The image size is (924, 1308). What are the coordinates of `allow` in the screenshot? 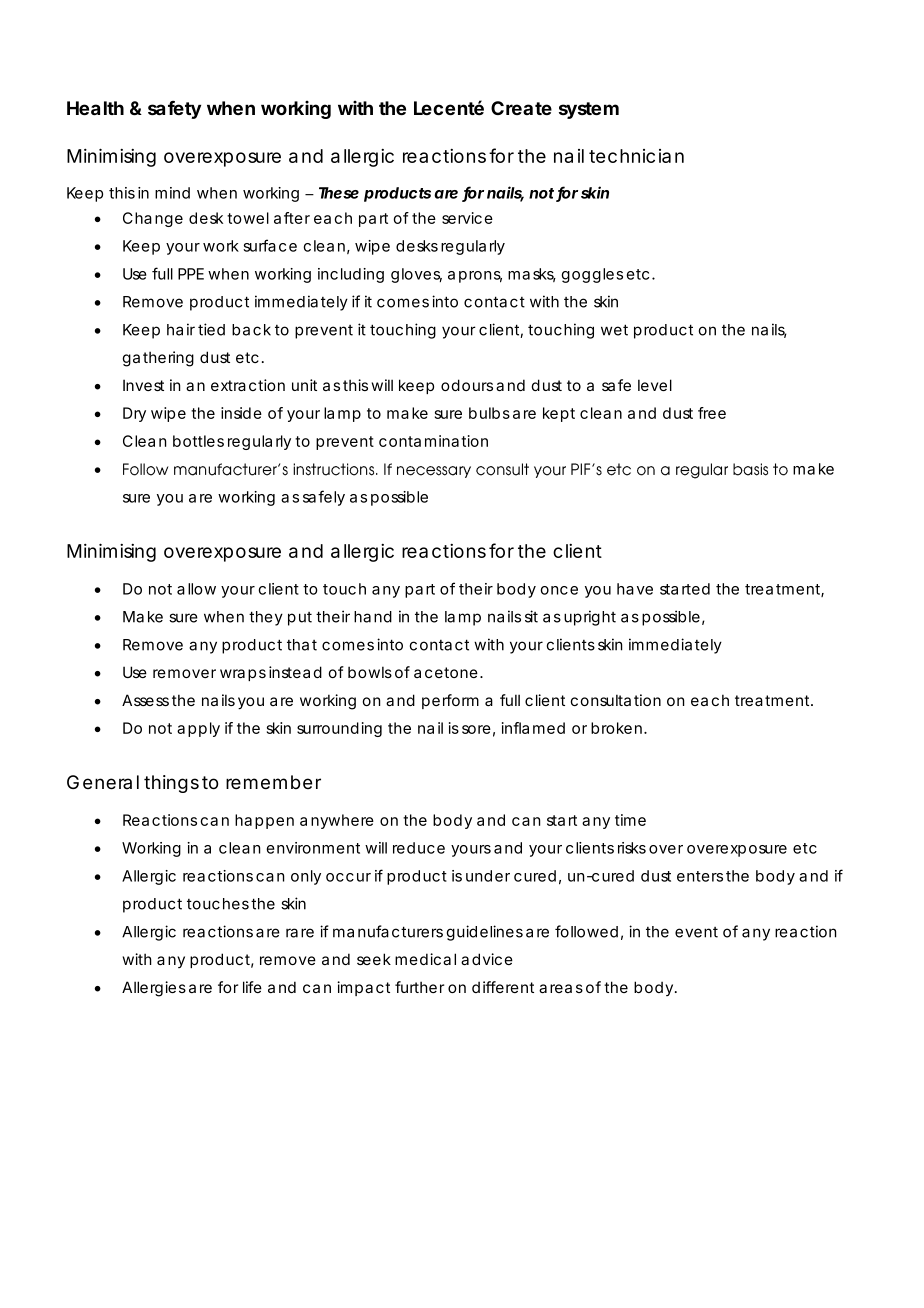 It's located at (196, 589).
